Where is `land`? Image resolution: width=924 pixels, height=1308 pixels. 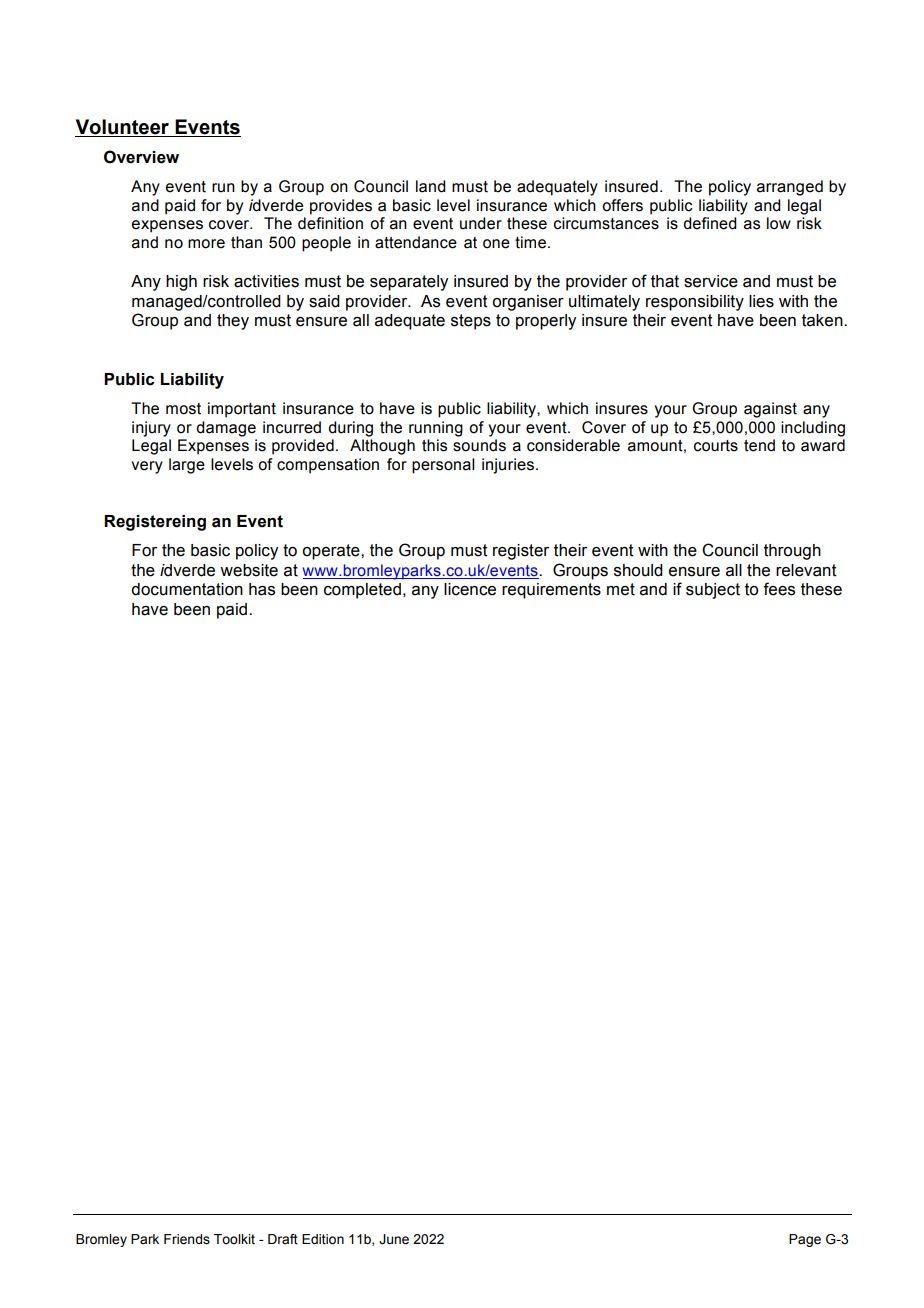
land is located at coordinates (431, 186).
